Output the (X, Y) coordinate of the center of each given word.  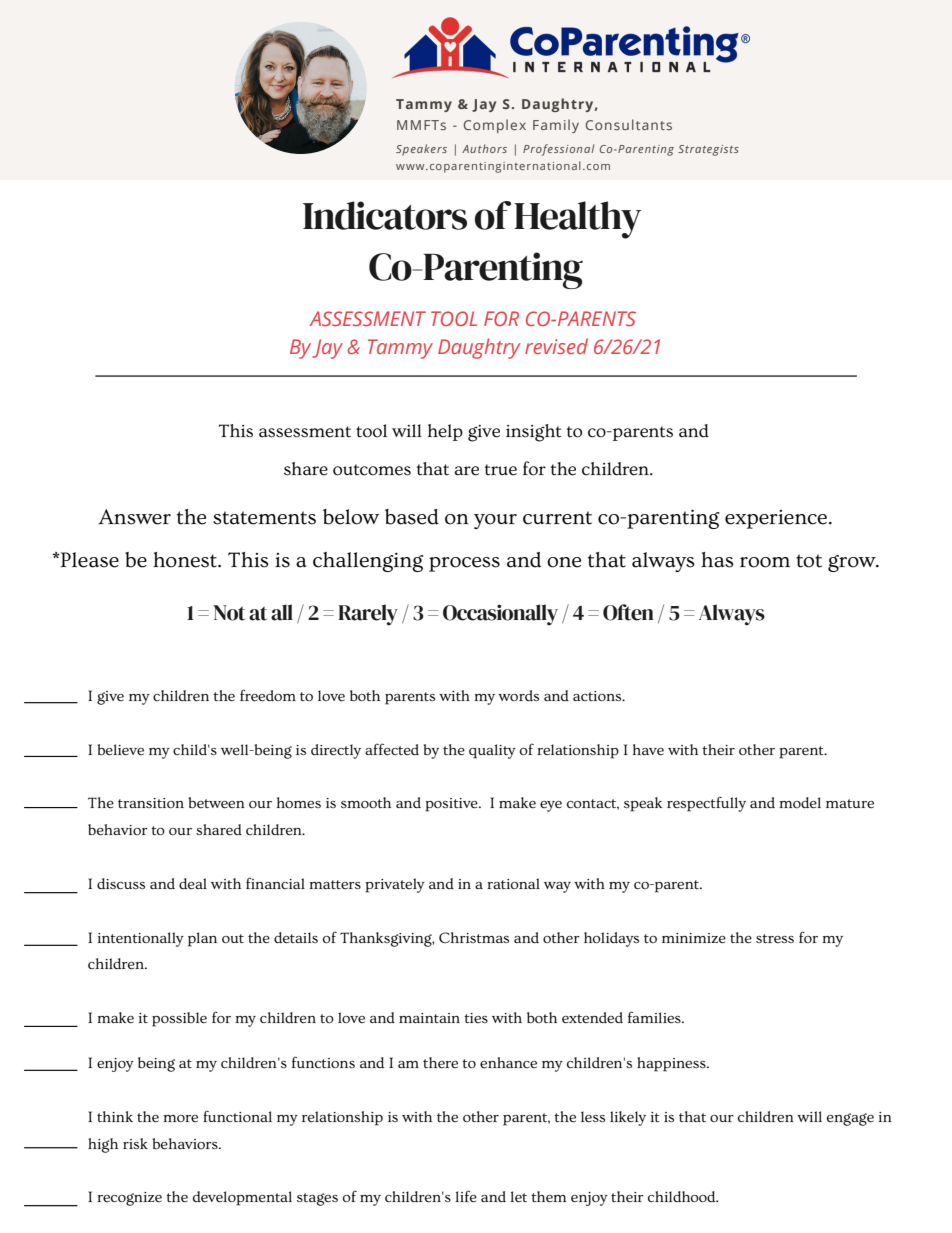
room (765, 562)
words (518, 695)
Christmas (474, 937)
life (466, 1196)
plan (202, 939)
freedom (268, 695)
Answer (134, 517)
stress (775, 938)
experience (776, 519)
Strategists (708, 150)
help (445, 432)
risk (135, 1143)
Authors (484, 148)
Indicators (385, 215)
